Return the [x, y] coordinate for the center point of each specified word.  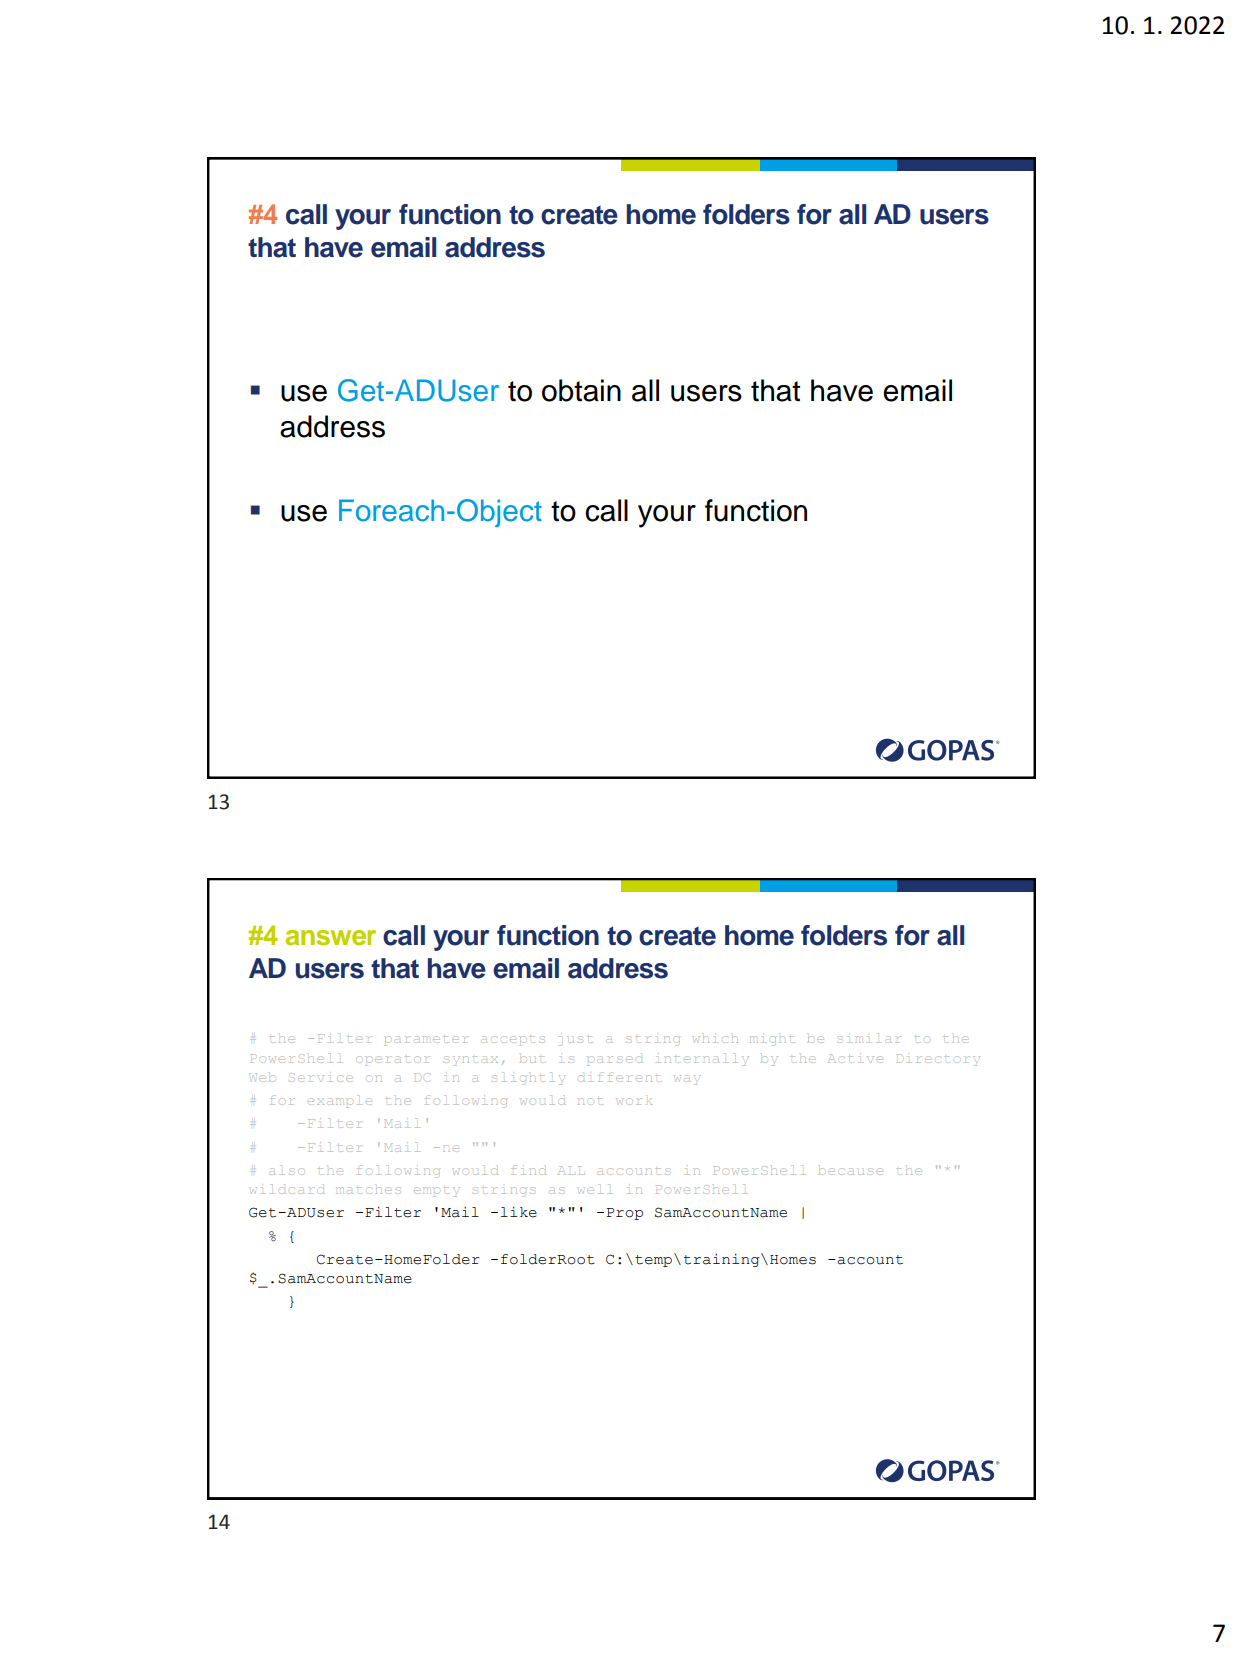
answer [331, 937]
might [772, 1039]
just [576, 1041]
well [595, 1189]
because [850, 1171]
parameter [426, 1041]
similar [870, 1038]
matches [368, 1190]
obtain [581, 390]
